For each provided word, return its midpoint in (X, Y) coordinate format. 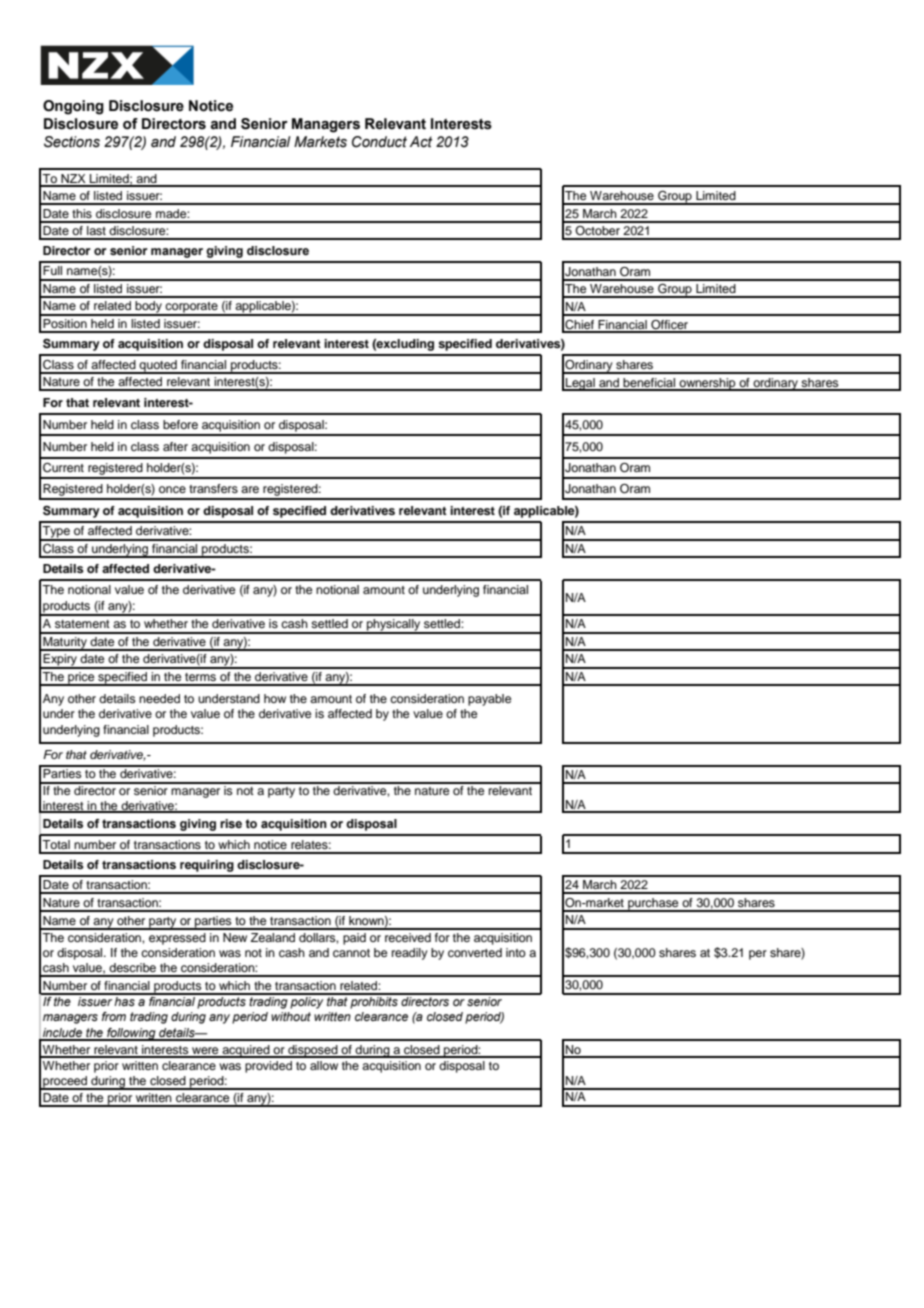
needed (159, 698)
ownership (707, 384)
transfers (213, 488)
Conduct (379, 142)
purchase (653, 905)
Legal (580, 384)
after (175, 446)
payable (489, 700)
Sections (72, 142)
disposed (313, 1051)
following (131, 1034)
